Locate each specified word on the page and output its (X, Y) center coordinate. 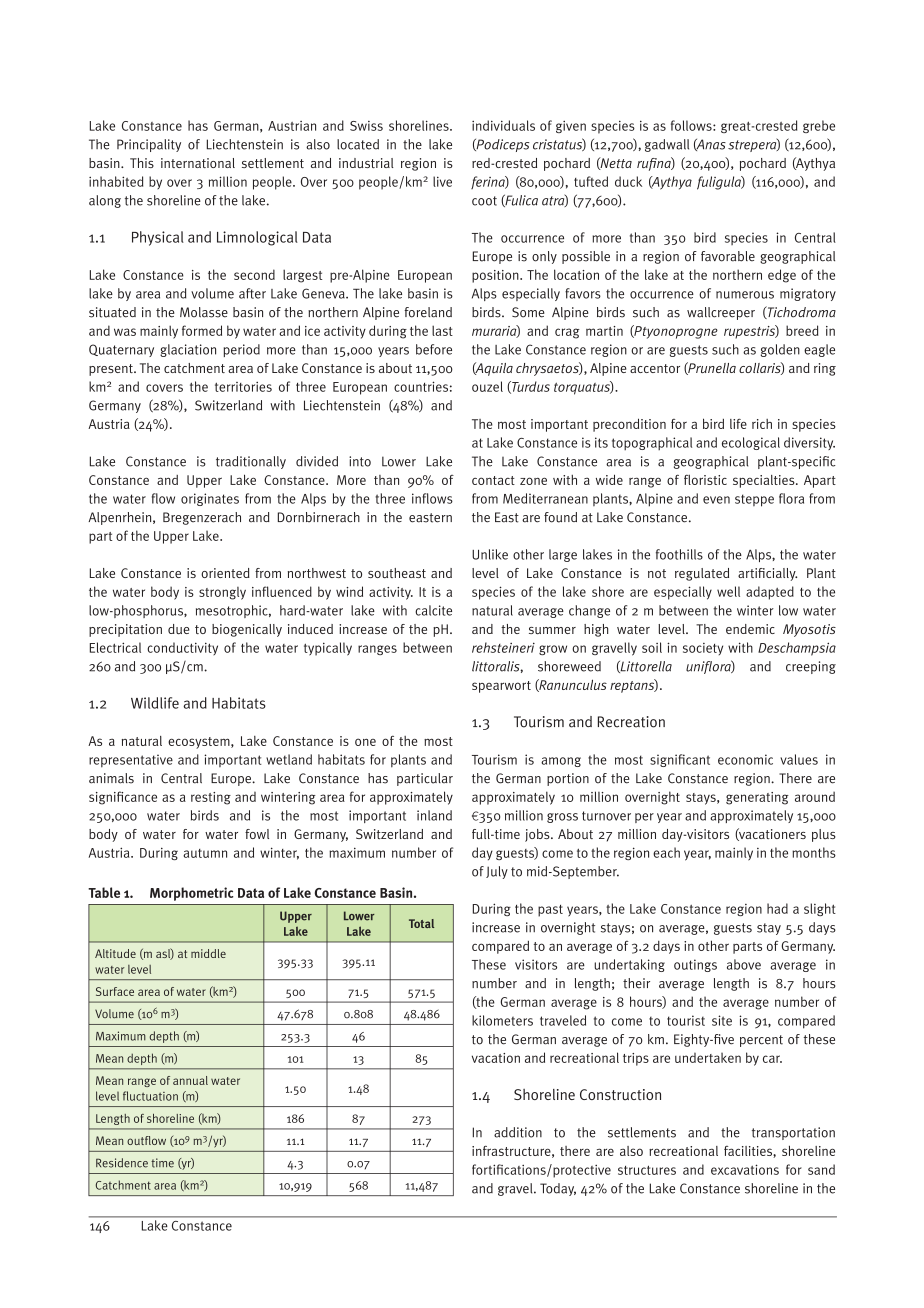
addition (518, 1132)
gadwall (667, 145)
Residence (122, 1163)
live (442, 181)
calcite (433, 610)
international (198, 163)
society (703, 649)
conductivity (182, 648)
